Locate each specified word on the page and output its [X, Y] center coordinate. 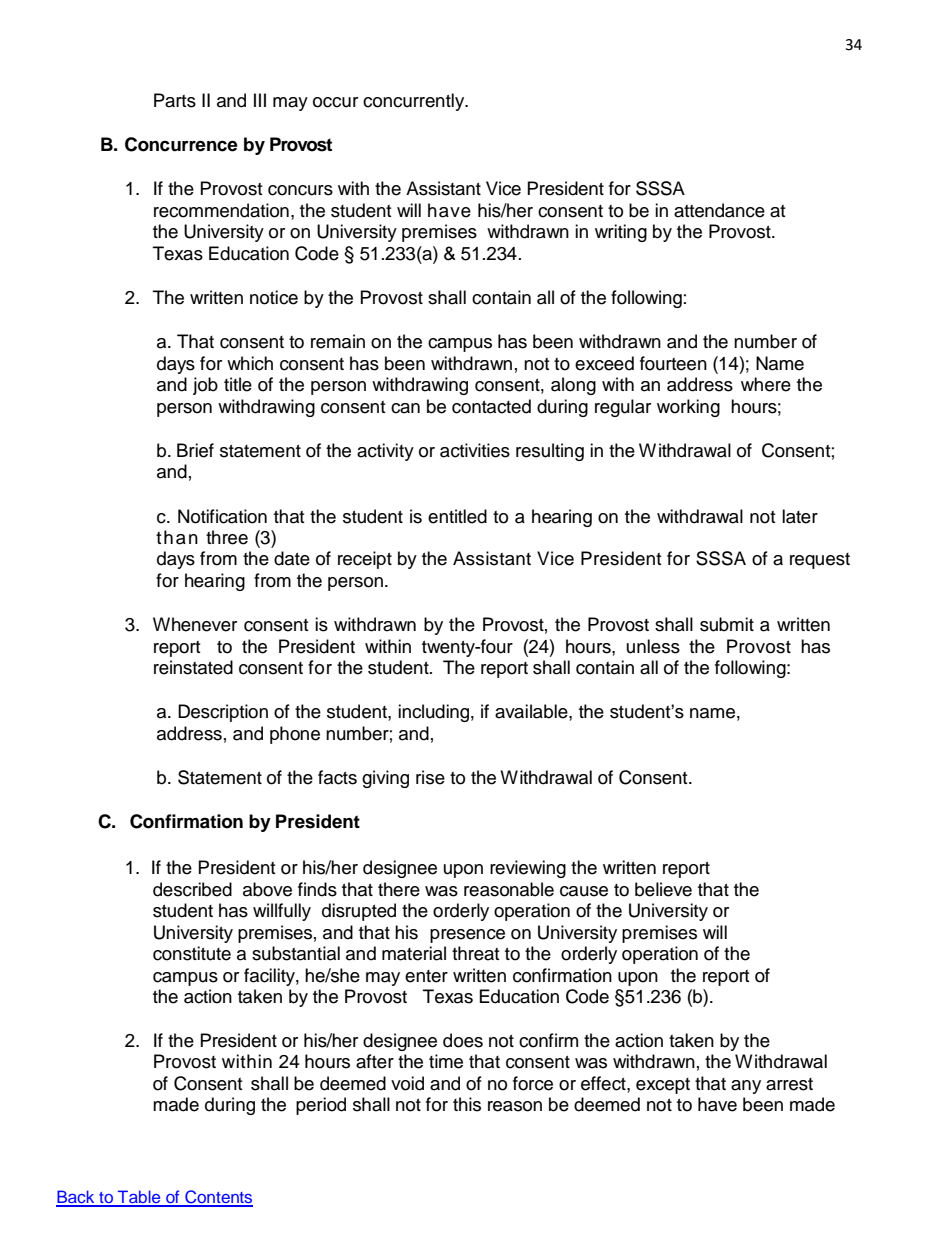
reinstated [193, 667]
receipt [365, 560]
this [467, 1104]
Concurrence [181, 144]
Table [139, 1198]
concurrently [415, 102]
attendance [719, 210]
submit [727, 624]
